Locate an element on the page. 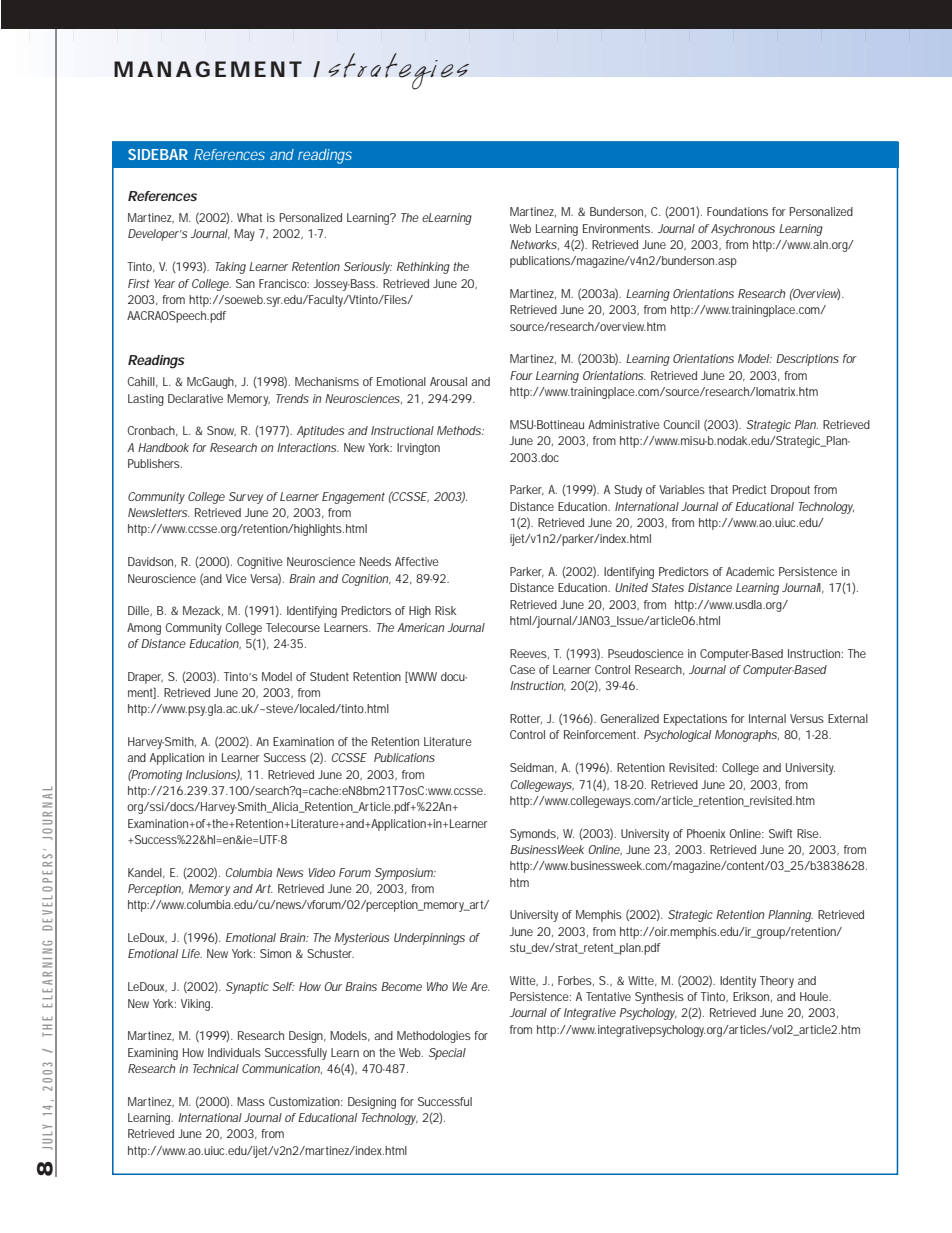  Reeves is located at coordinates (529, 654).
